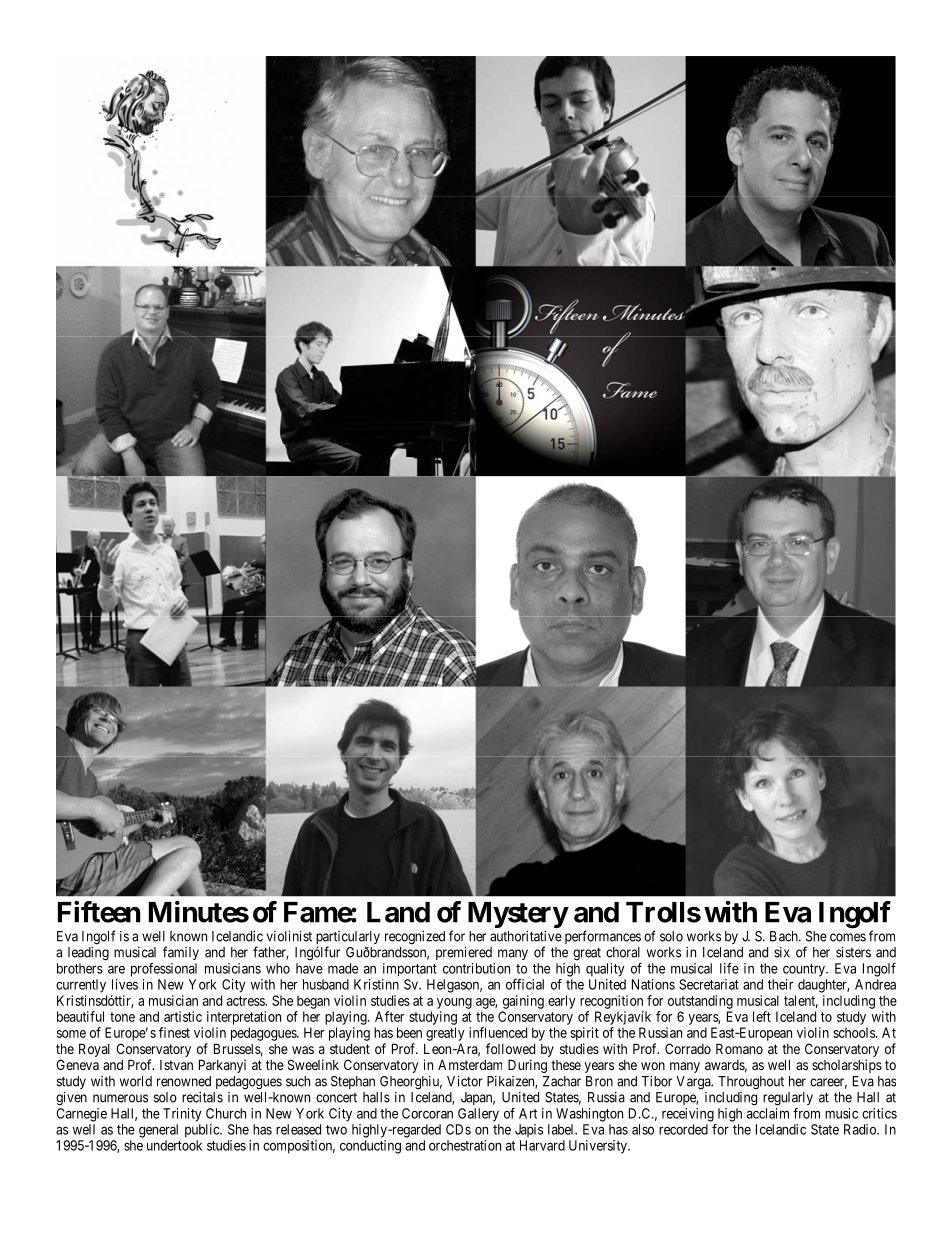 The width and height of the page is (952, 1233). Describe the element at coordinates (174, 1145) in the page. I see `undertook` at that location.
